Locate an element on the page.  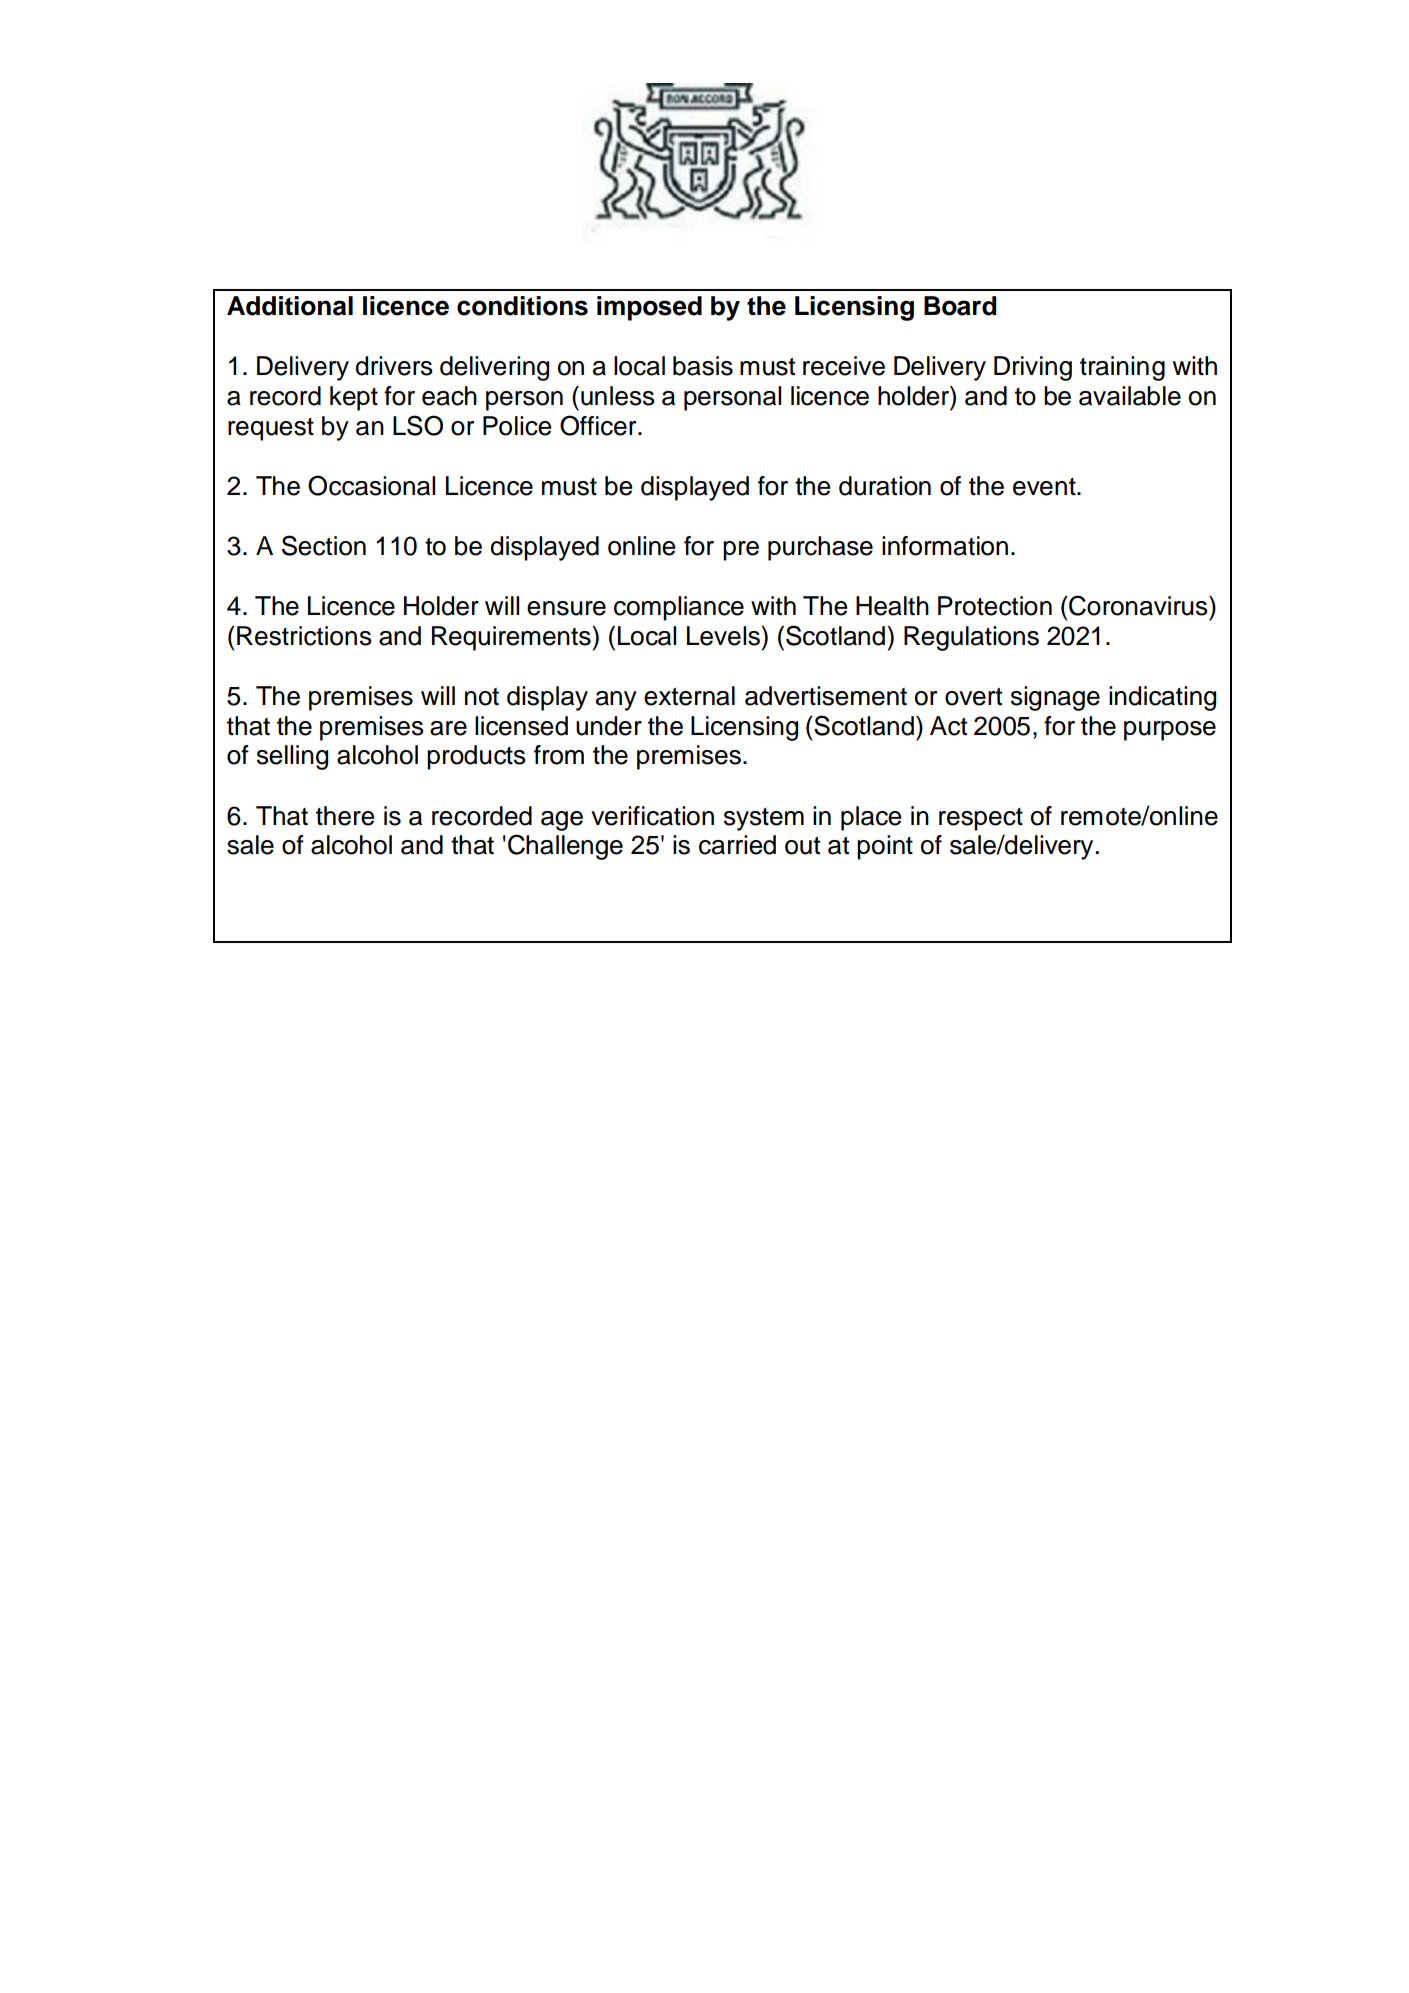
there is located at coordinates (345, 816).
